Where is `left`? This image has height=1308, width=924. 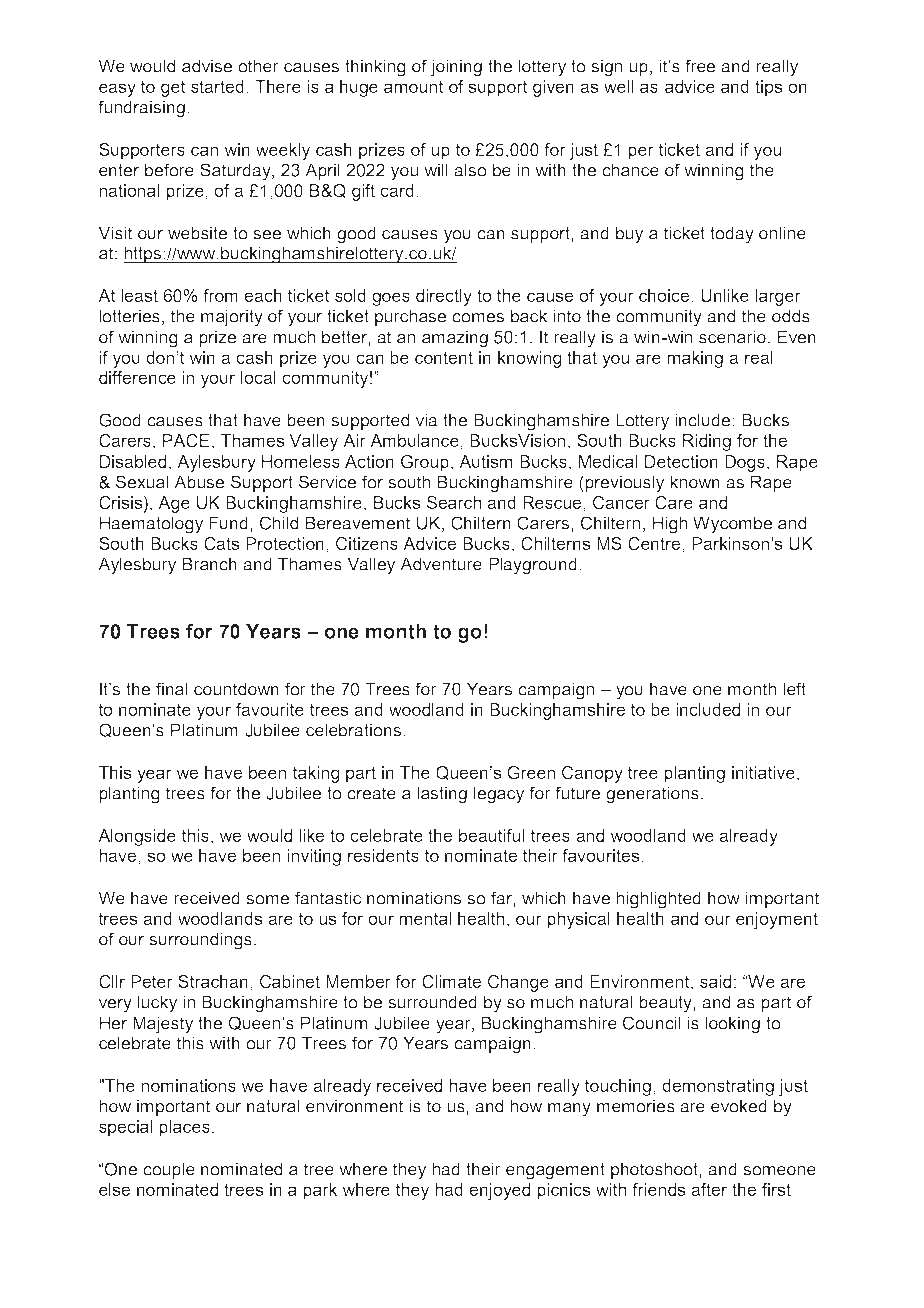
left is located at coordinates (794, 689).
